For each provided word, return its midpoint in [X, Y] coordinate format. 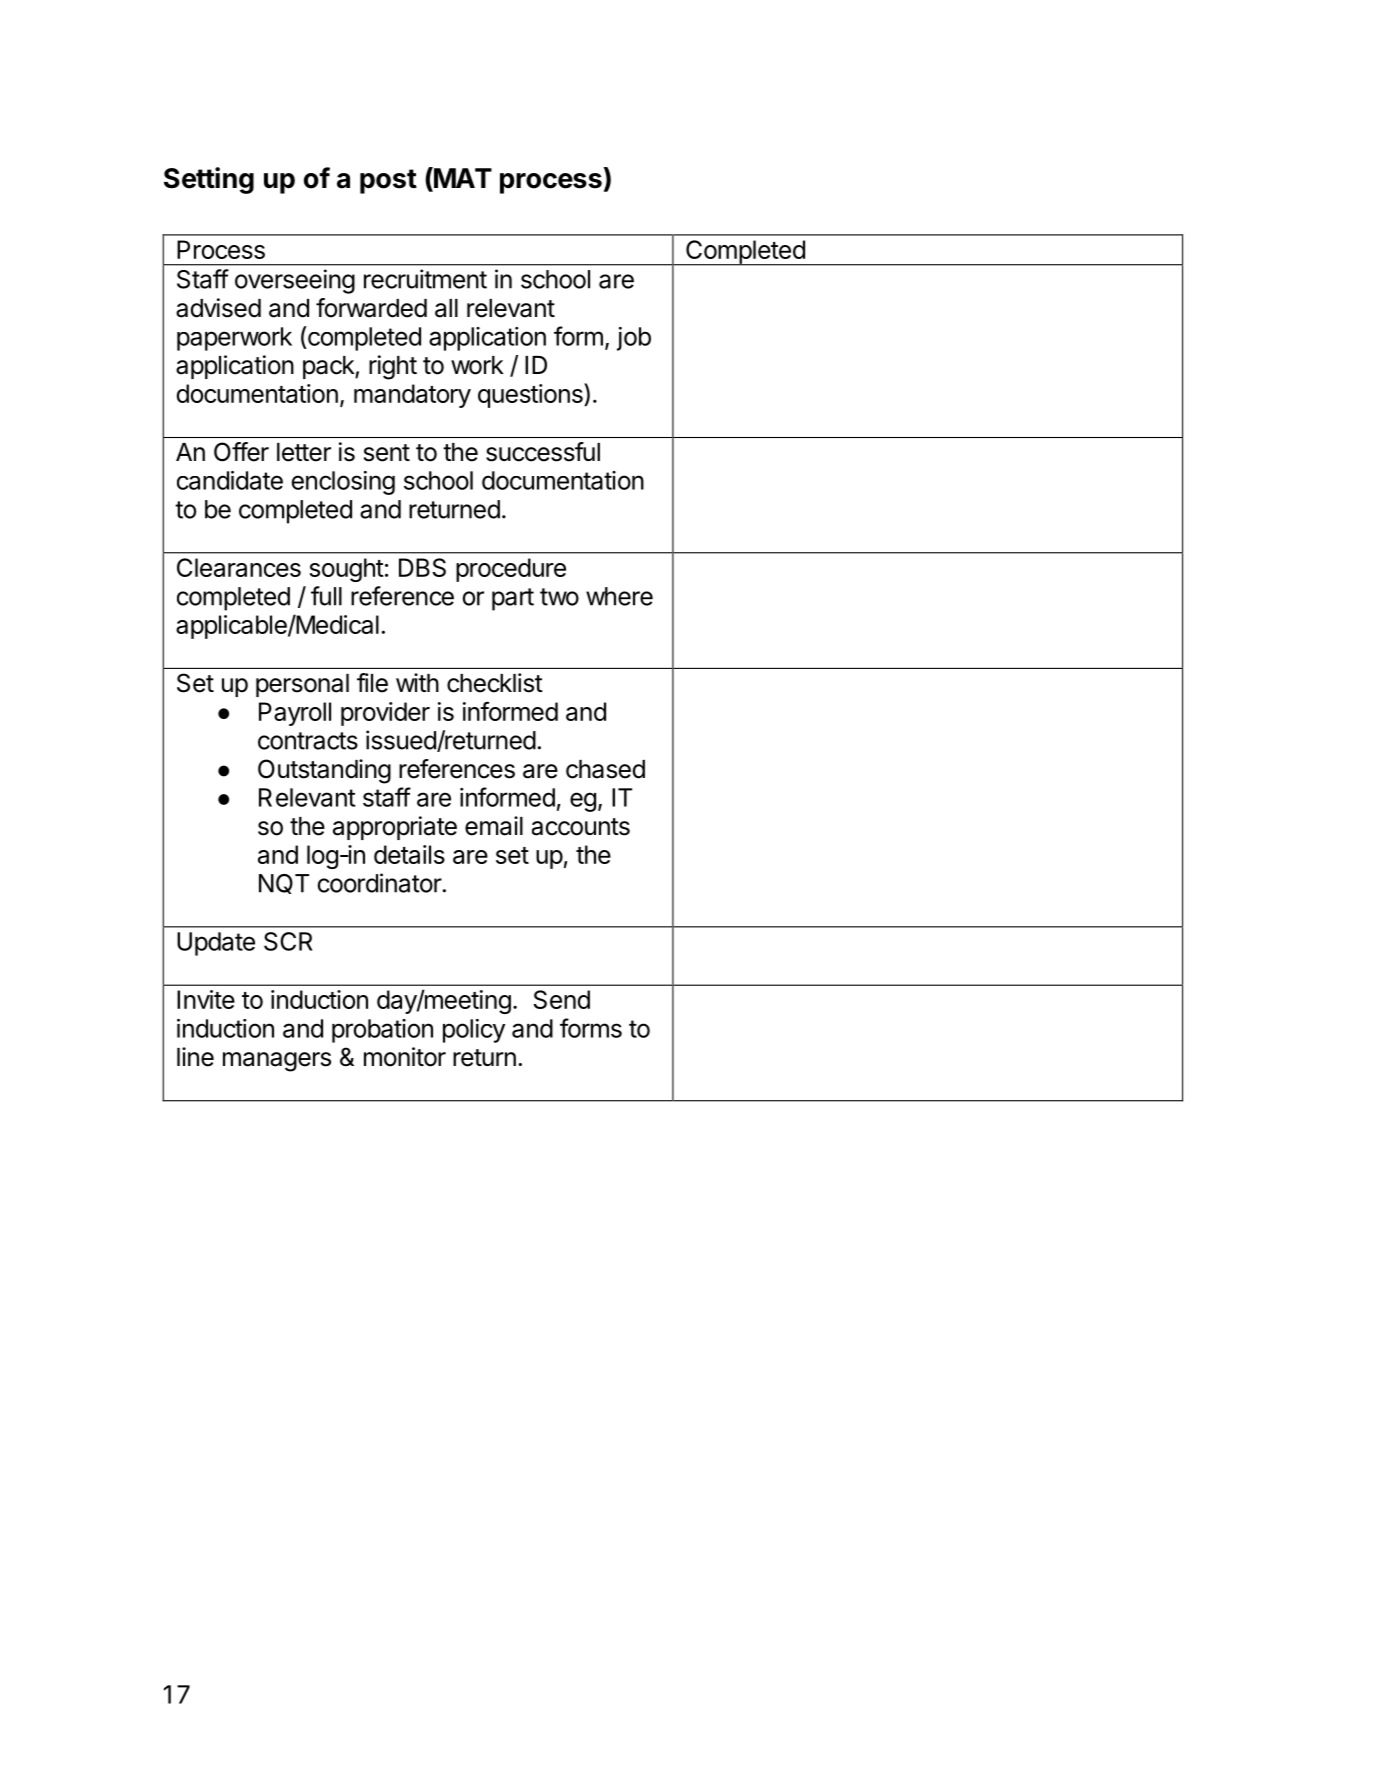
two [559, 597]
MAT [462, 177]
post [388, 181]
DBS [422, 567]
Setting [209, 180]
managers [277, 1062]
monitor [405, 1057]
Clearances [239, 567]
